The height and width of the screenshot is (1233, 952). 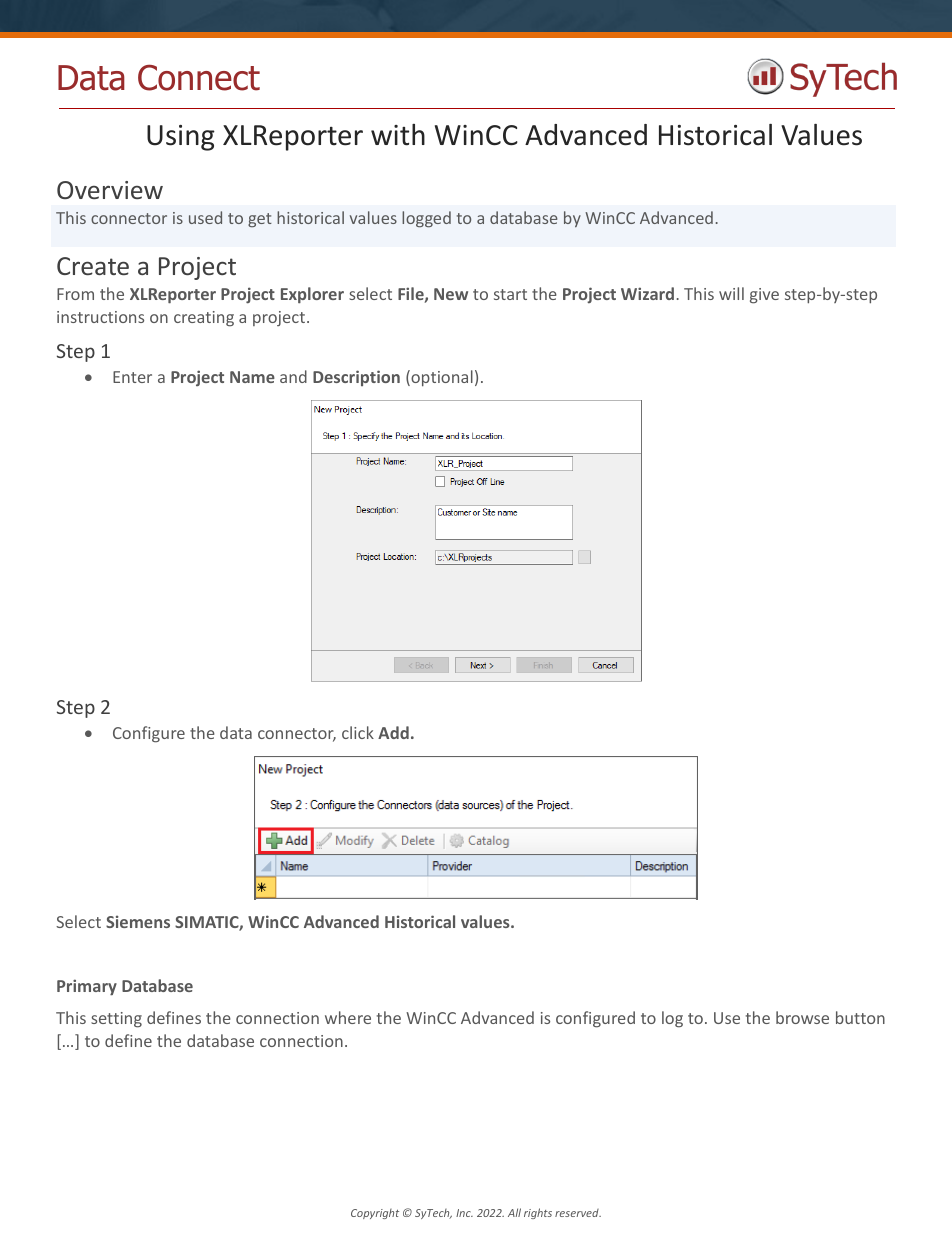 I want to click on click, so click(x=358, y=732).
